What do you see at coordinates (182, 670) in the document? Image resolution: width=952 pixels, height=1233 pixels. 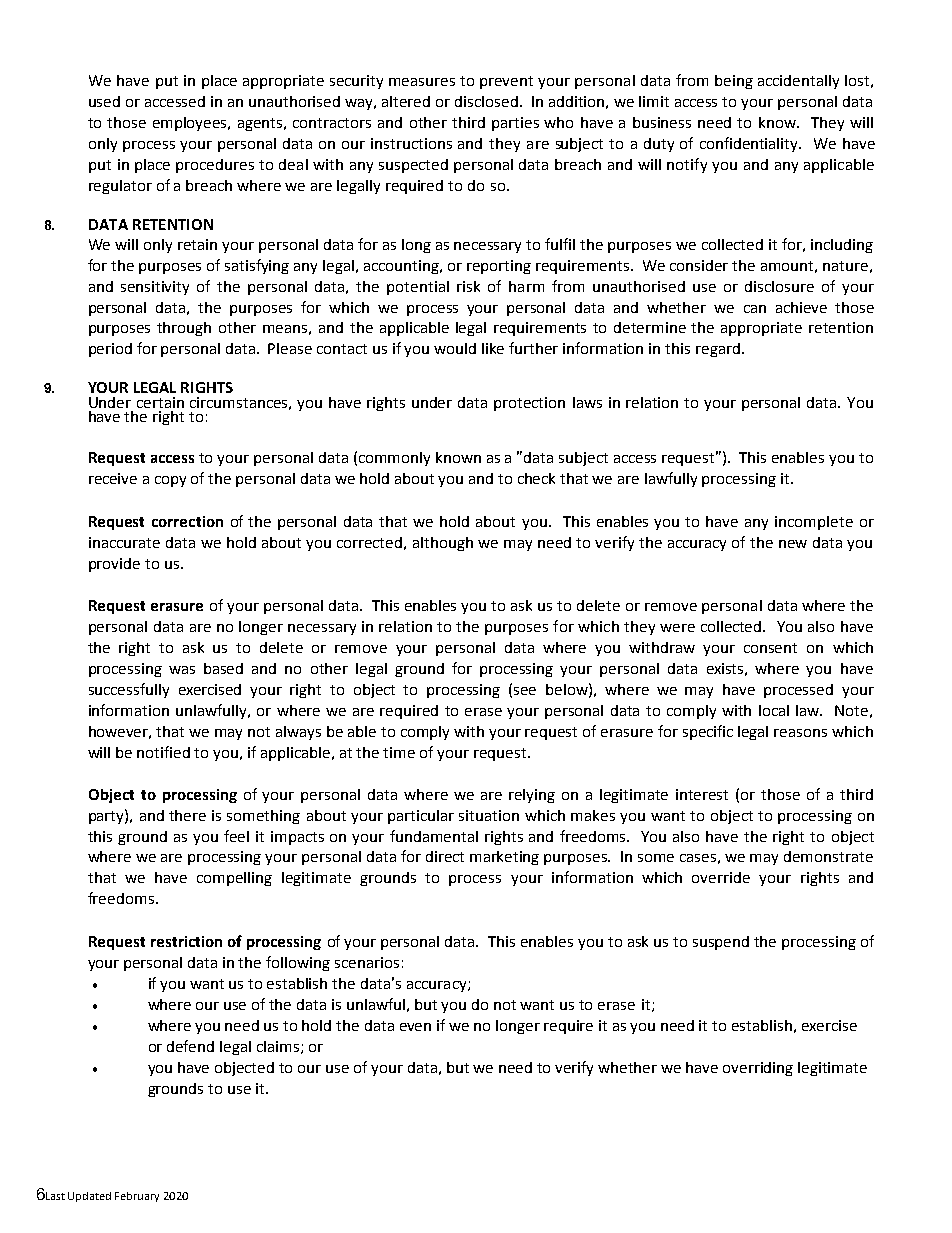 I see `was` at bounding box center [182, 670].
